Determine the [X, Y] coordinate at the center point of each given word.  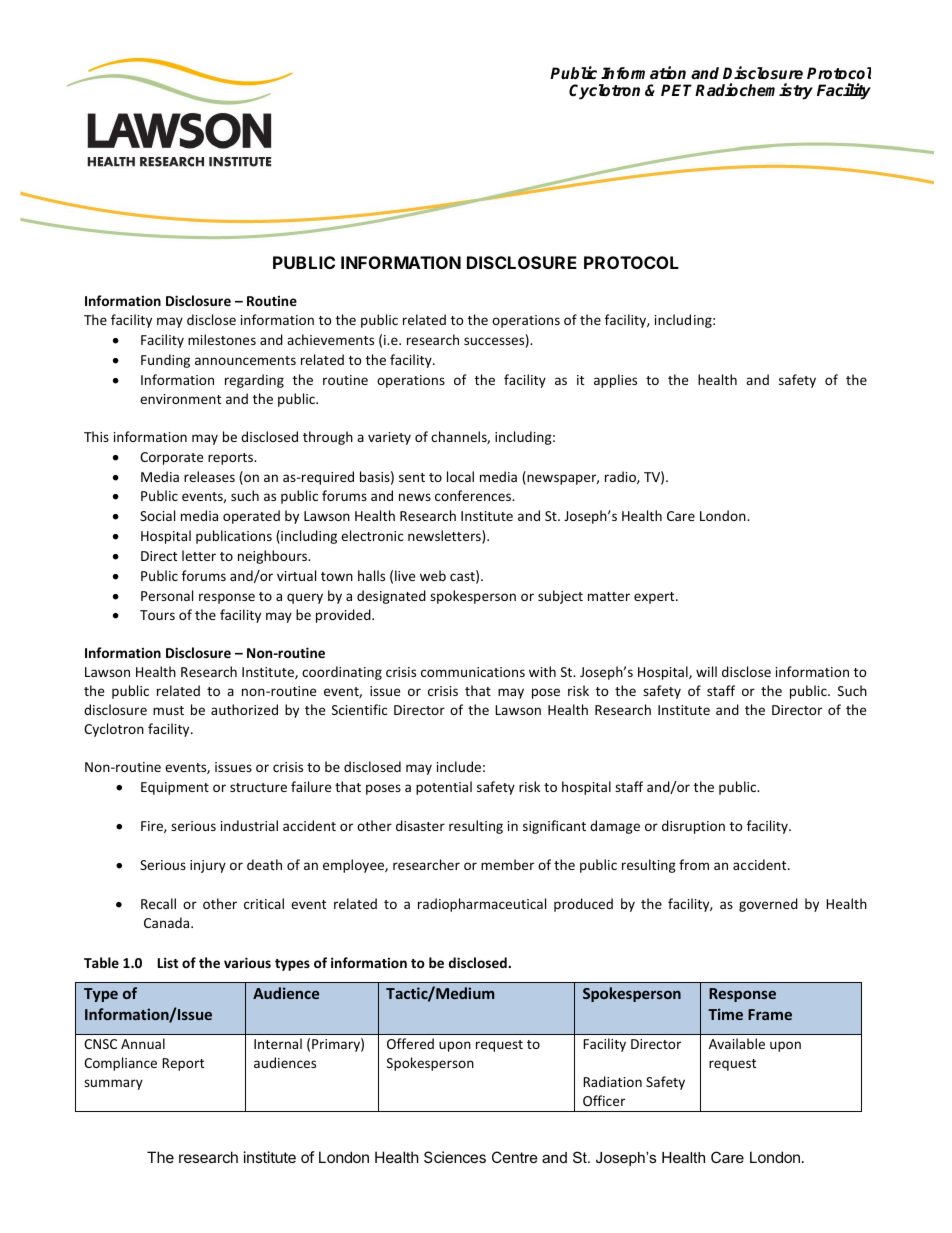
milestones [222, 339]
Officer [604, 1100]
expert [655, 598]
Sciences [455, 1157]
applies [615, 381]
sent [412, 477]
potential [444, 788]
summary [113, 1084]
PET [678, 90]
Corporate [171, 458]
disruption [693, 827]
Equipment [175, 788]
